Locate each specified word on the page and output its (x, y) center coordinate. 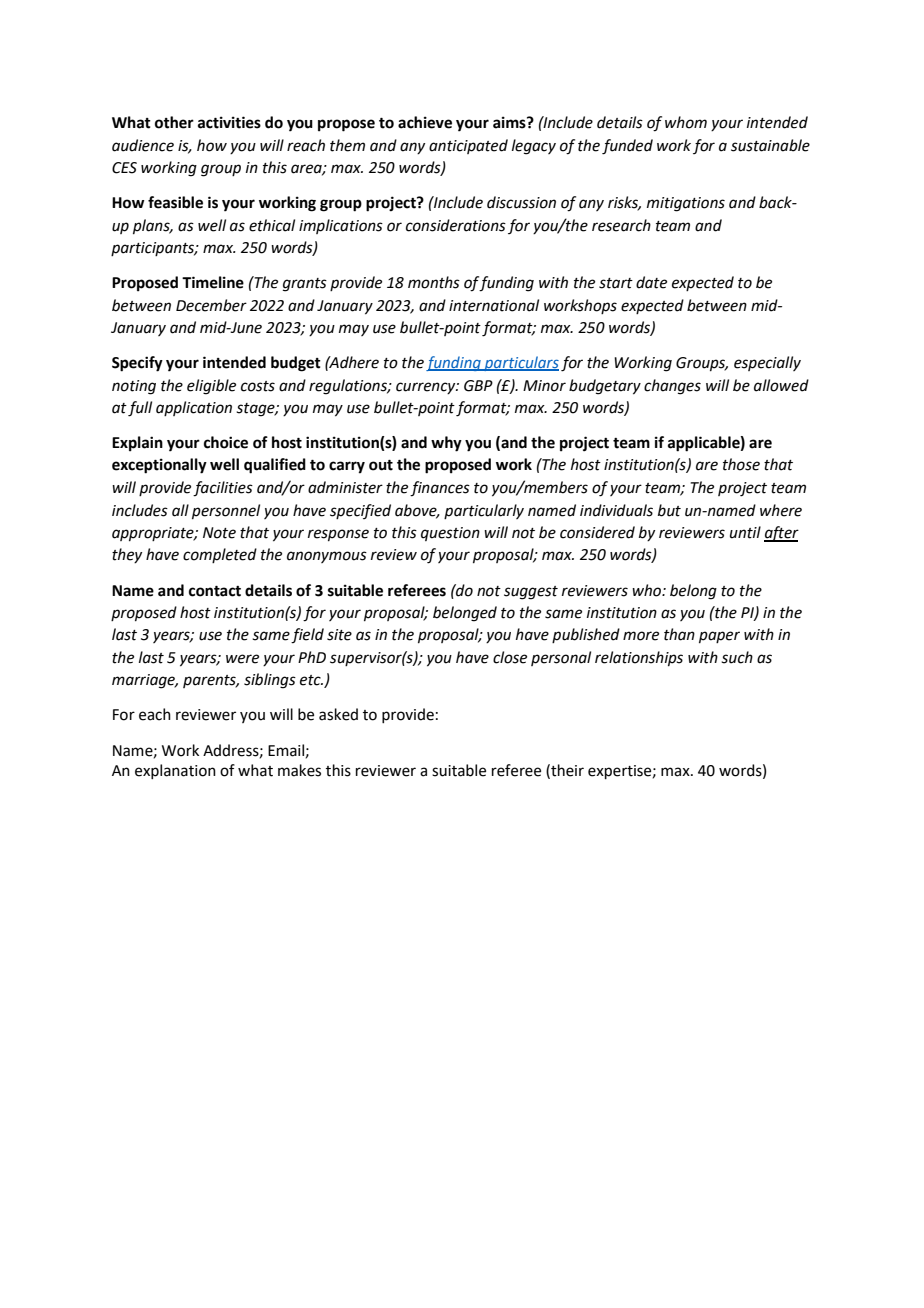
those (741, 464)
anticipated (468, 146)
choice (226, 442)
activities (229, 122)
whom (686, 122)
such (737, 657)
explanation (175, 771)
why (446, 444)
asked (338, 714)
